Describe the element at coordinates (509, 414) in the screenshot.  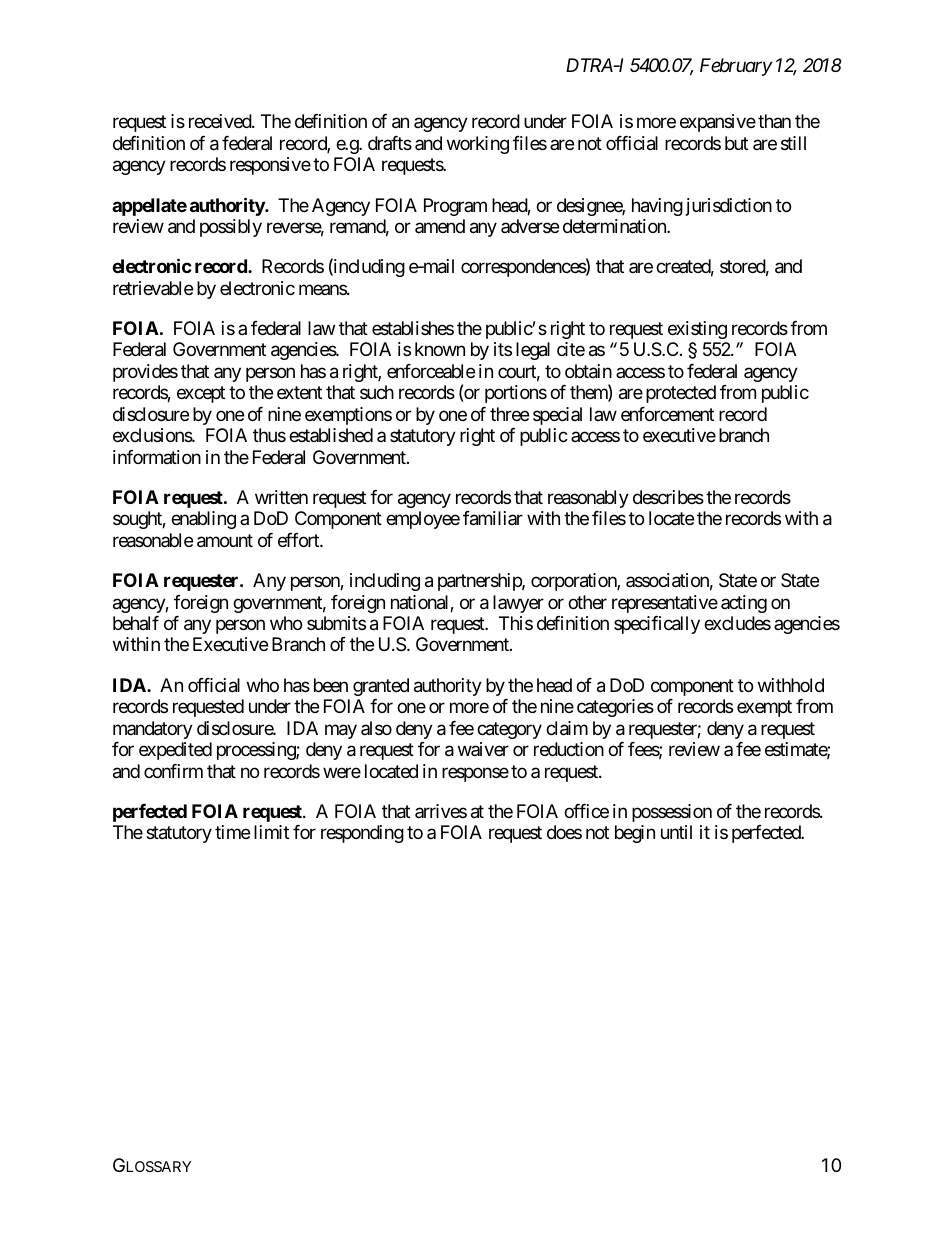
I see `three` at that location.
